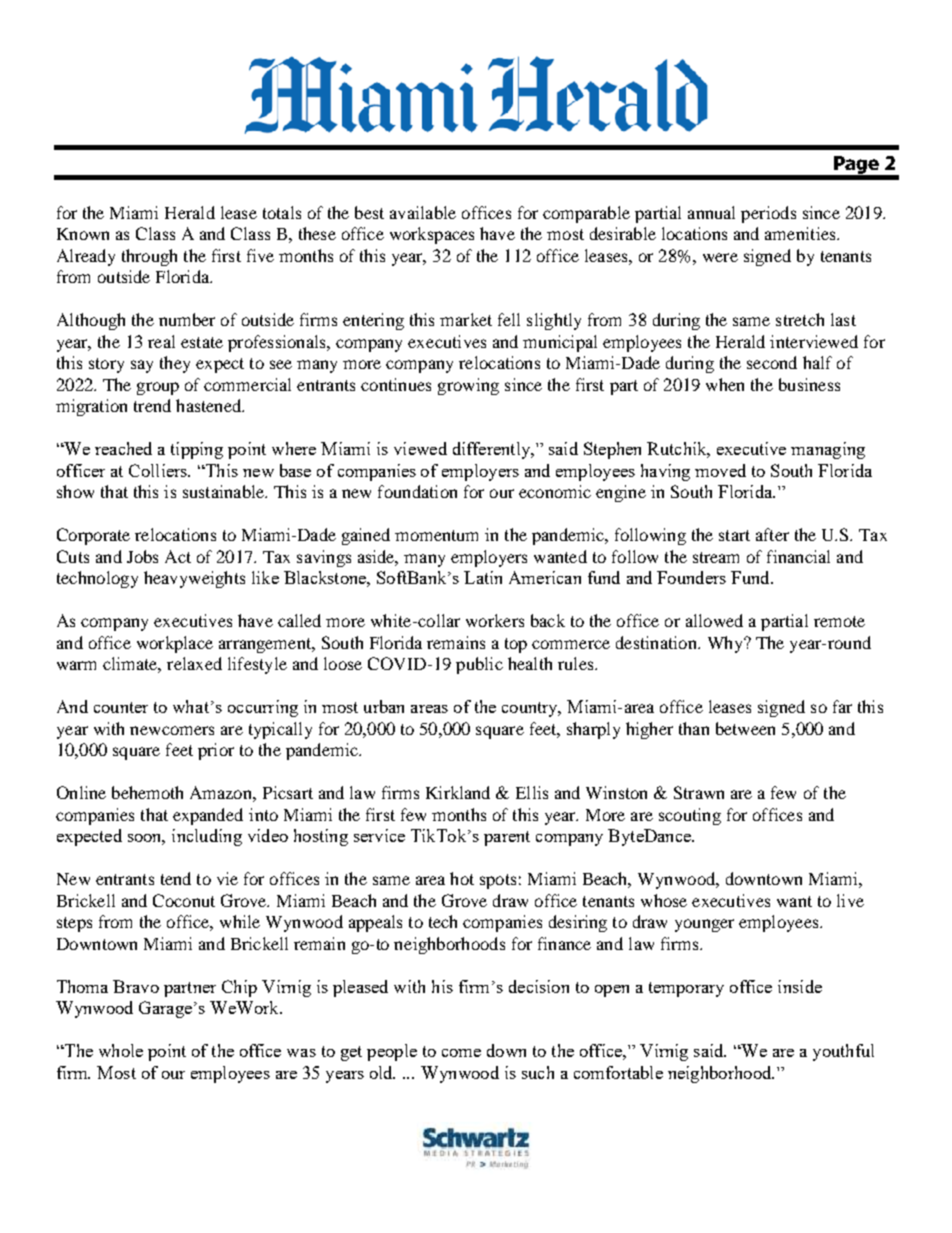 This document has width=952, height=1233. I want to click on workspaces, so click(432, 235).
